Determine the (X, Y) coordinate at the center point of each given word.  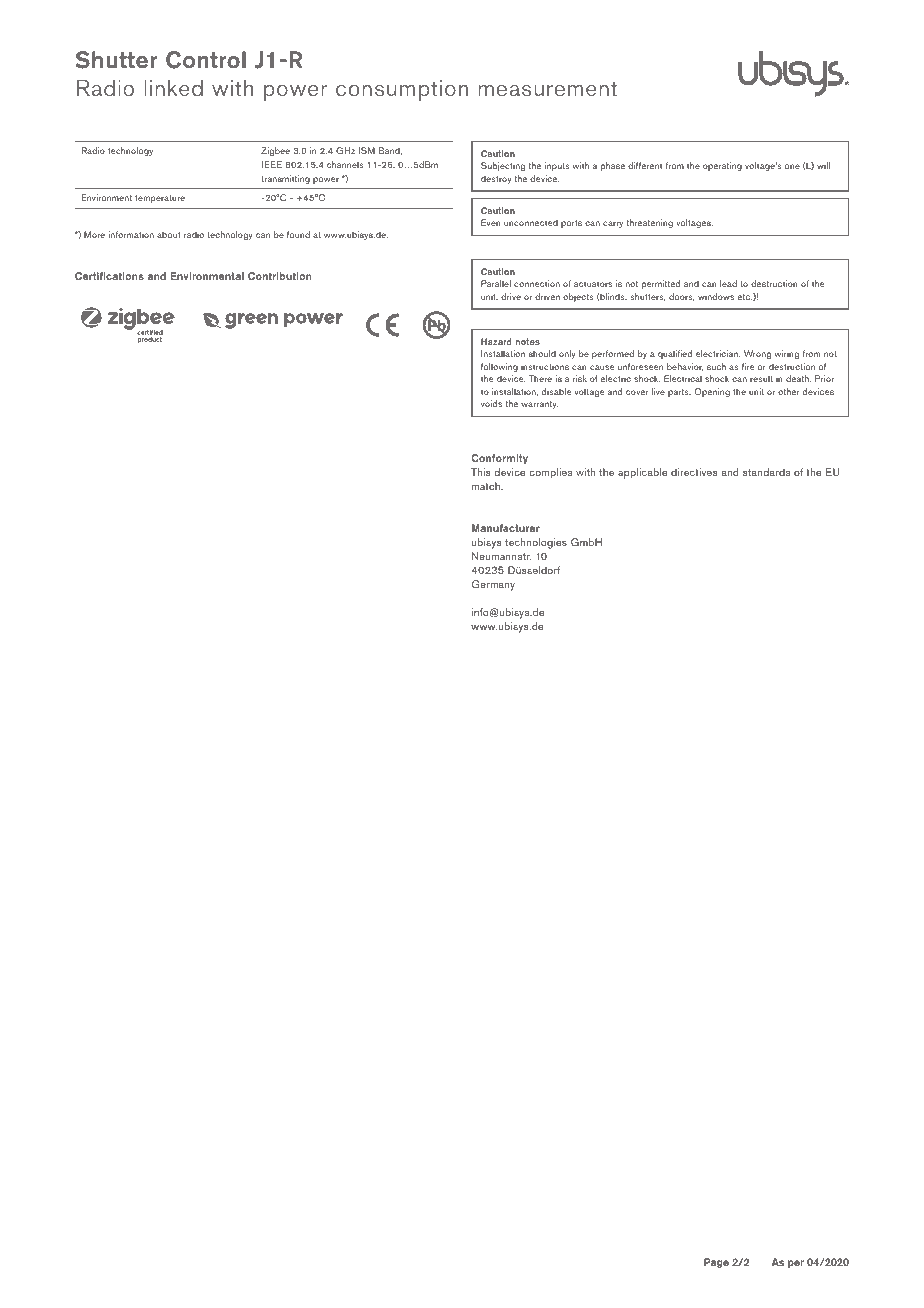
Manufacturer (506, 528)
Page (716, 1263)
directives (694, 472)
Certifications (109, 276)
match (487, 486)
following (499, 367)
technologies (536, 543)
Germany (493, 585)
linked (173, 87)
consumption (402, 90)
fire (748, 366)
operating (722, 166)
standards (766, 472)
